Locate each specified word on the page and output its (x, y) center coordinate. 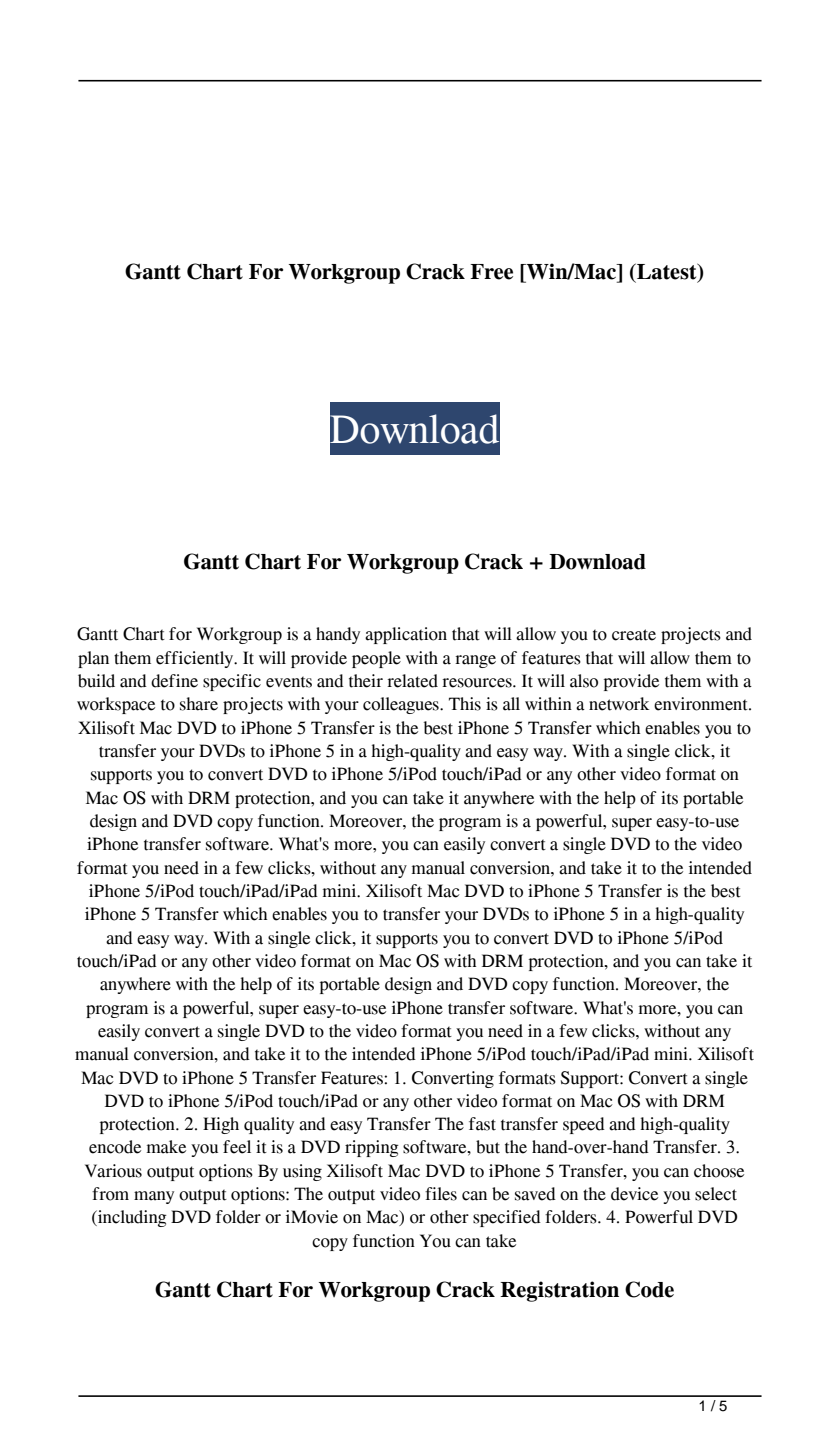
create (634, 635)
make (166, 1147)
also (584, 681)
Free (491, 272)
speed (584, 1125)
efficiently (196, 659)
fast (482, 1124)
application (406, 635)
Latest (667, 272)
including (131, 1218)
